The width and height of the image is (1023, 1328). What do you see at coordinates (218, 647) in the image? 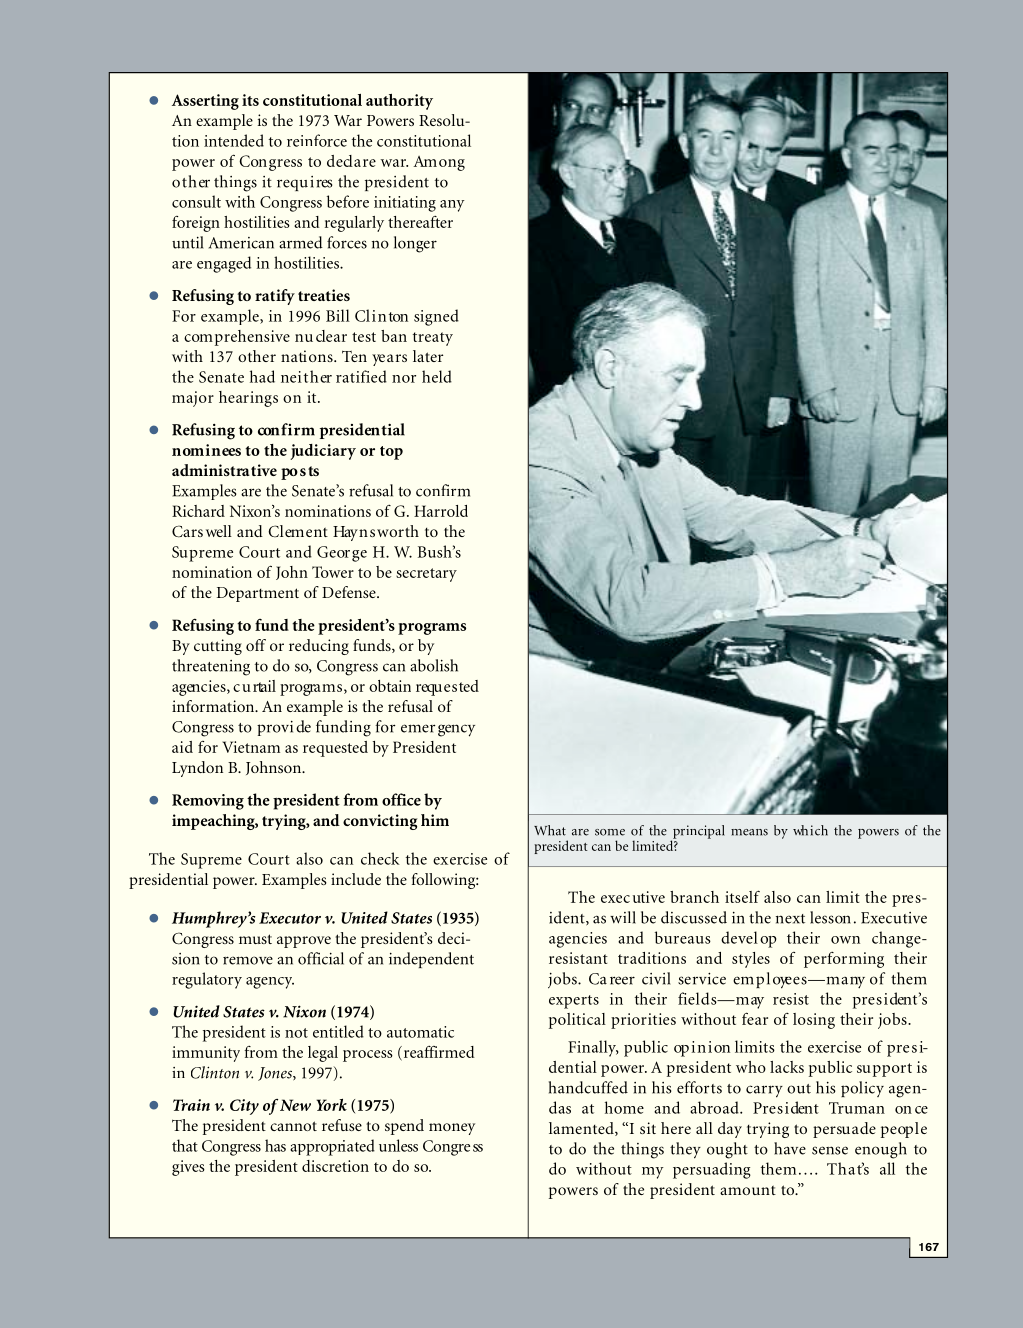
I see `cutting` at bounding box center [218, 647].
